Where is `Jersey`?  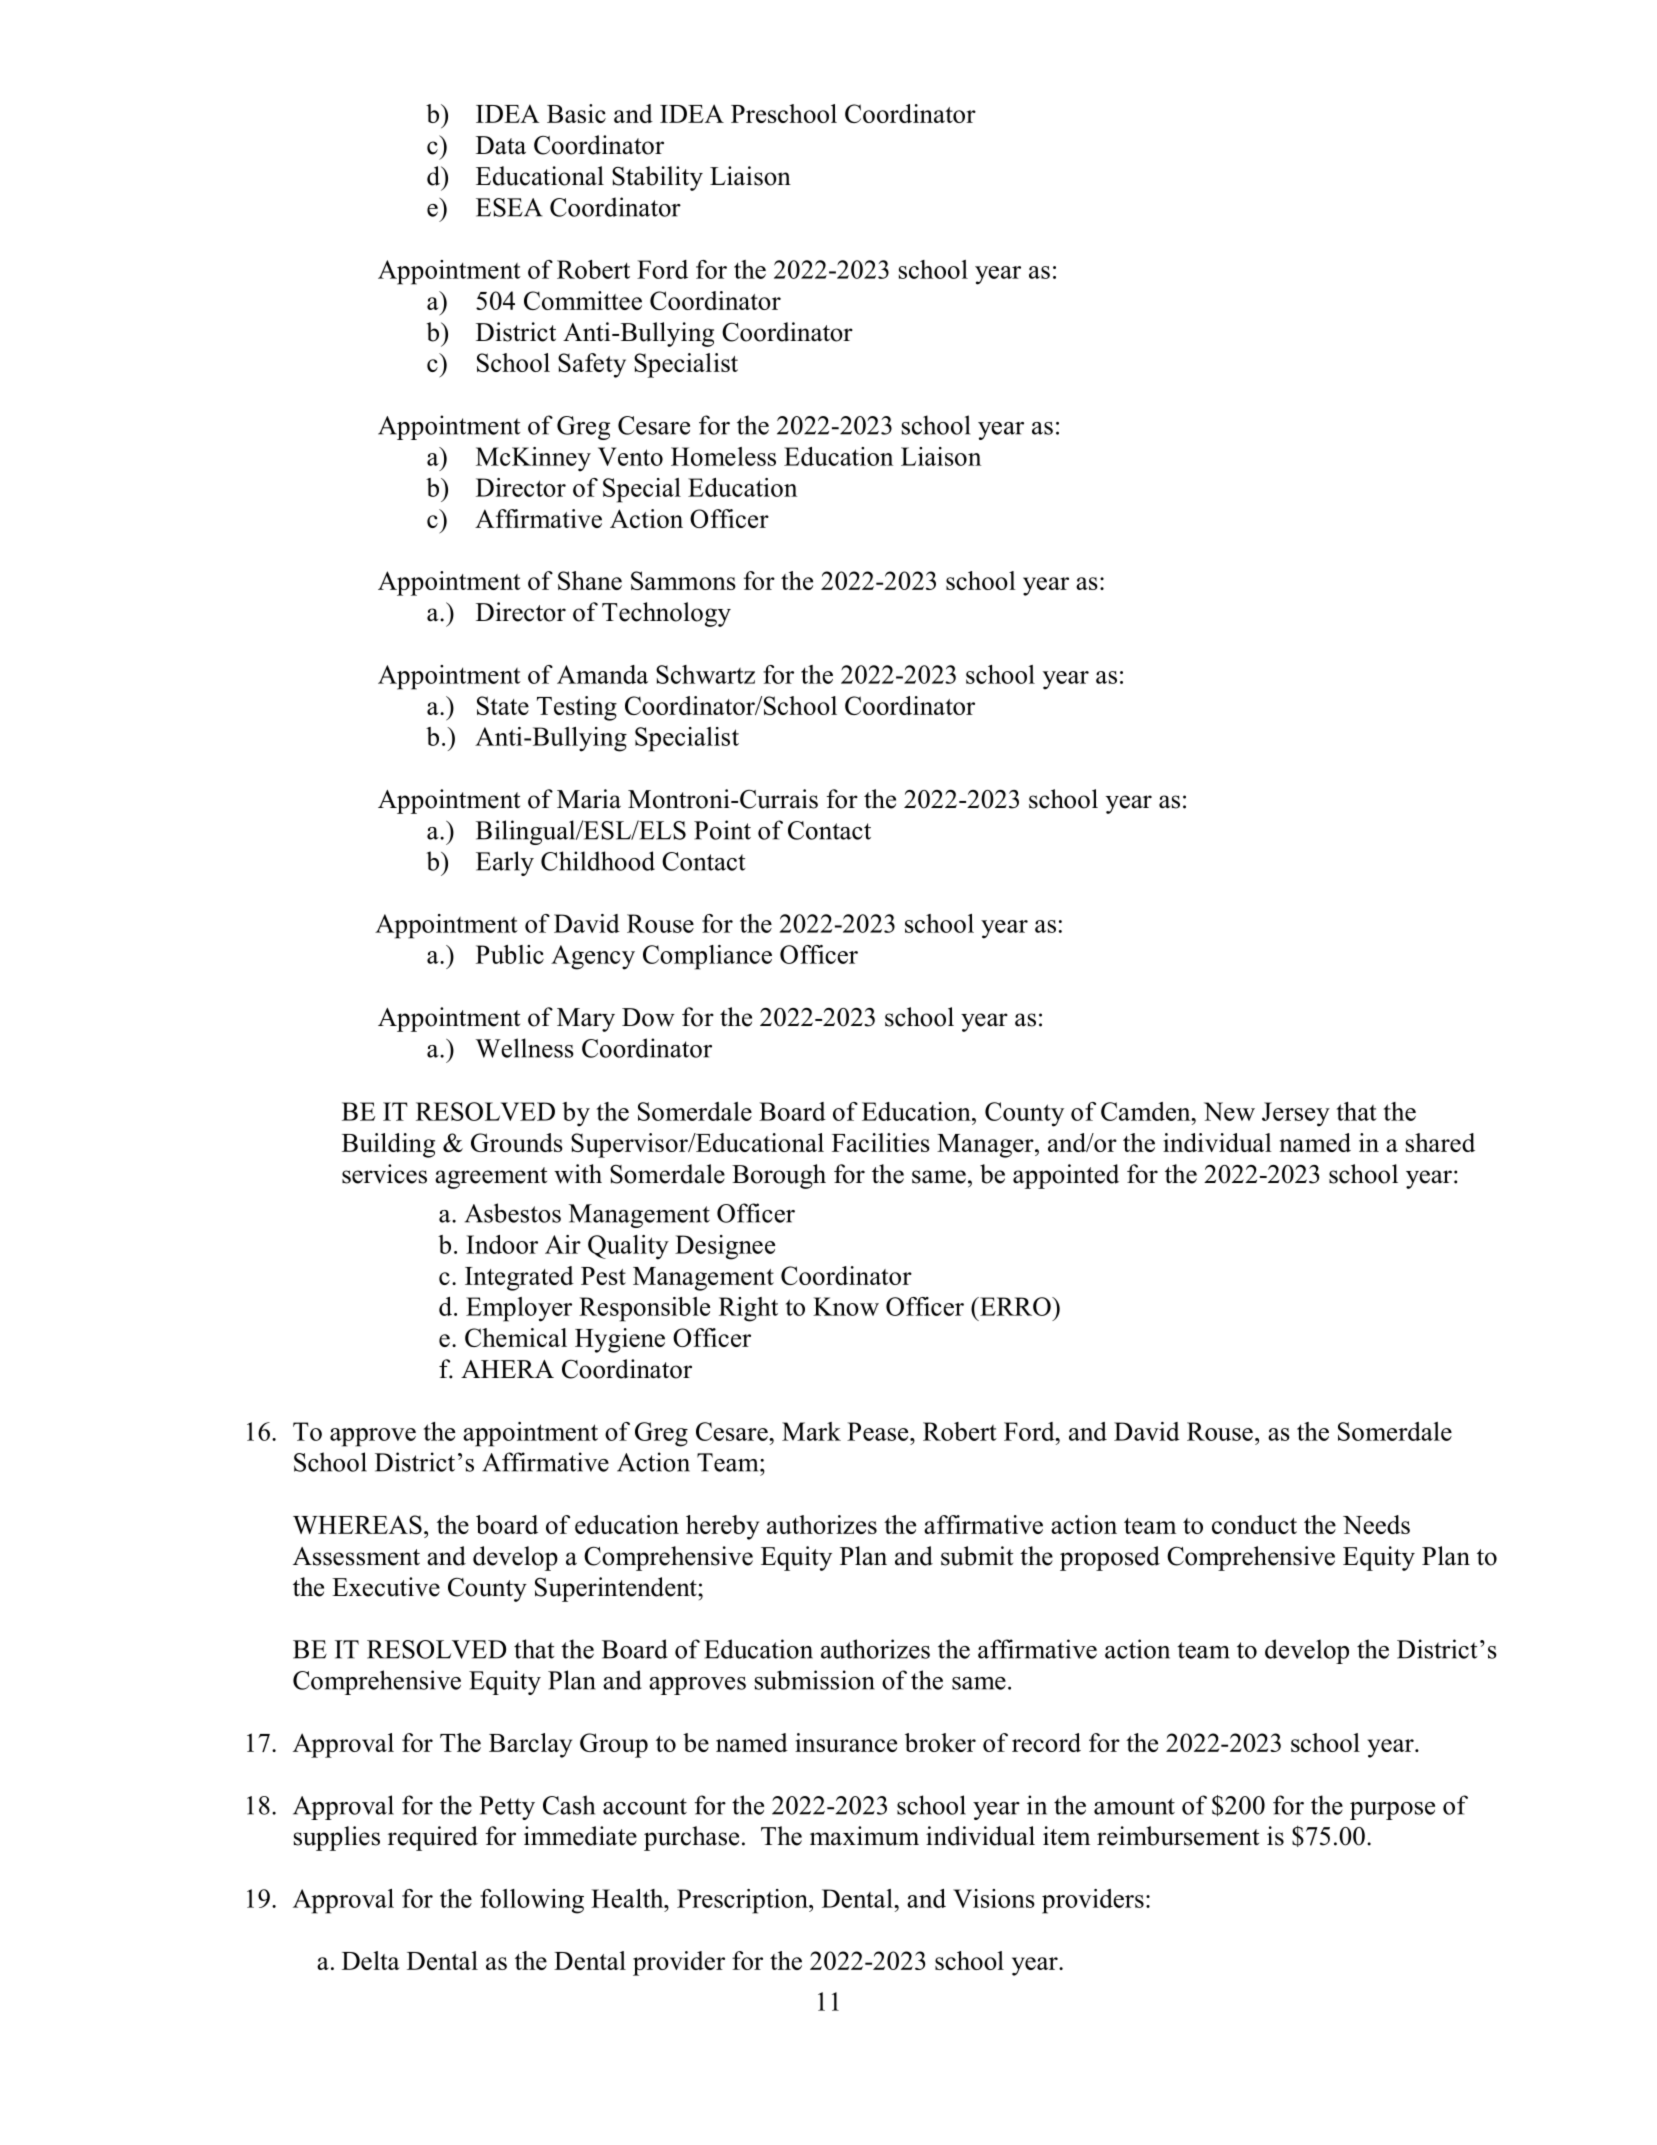 Jersey is located at coordinates (1296, 1114).
